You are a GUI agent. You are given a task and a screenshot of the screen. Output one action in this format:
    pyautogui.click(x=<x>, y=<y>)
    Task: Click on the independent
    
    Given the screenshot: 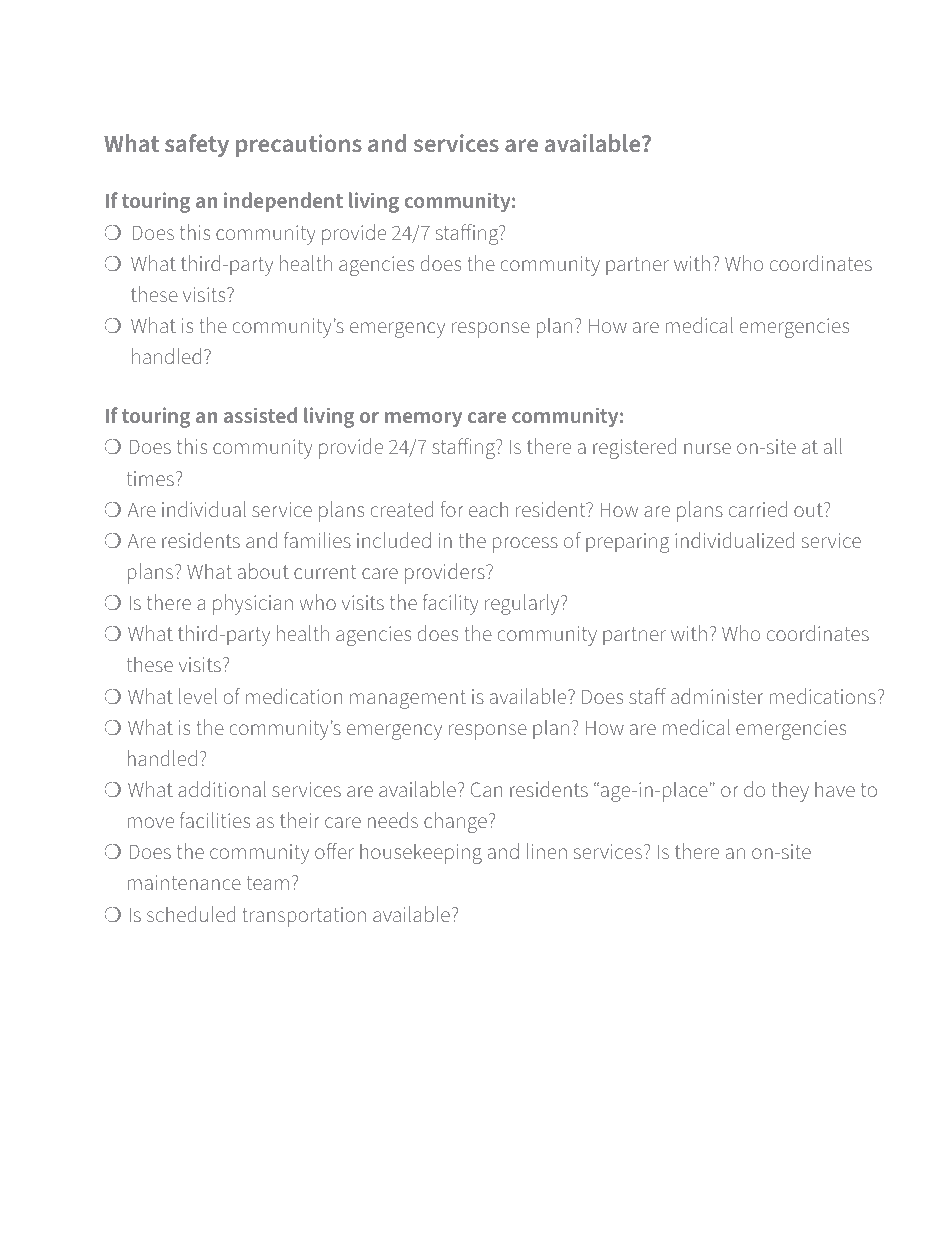 What is the action you would take?
    pyautogui.click(x=283, y=202)
